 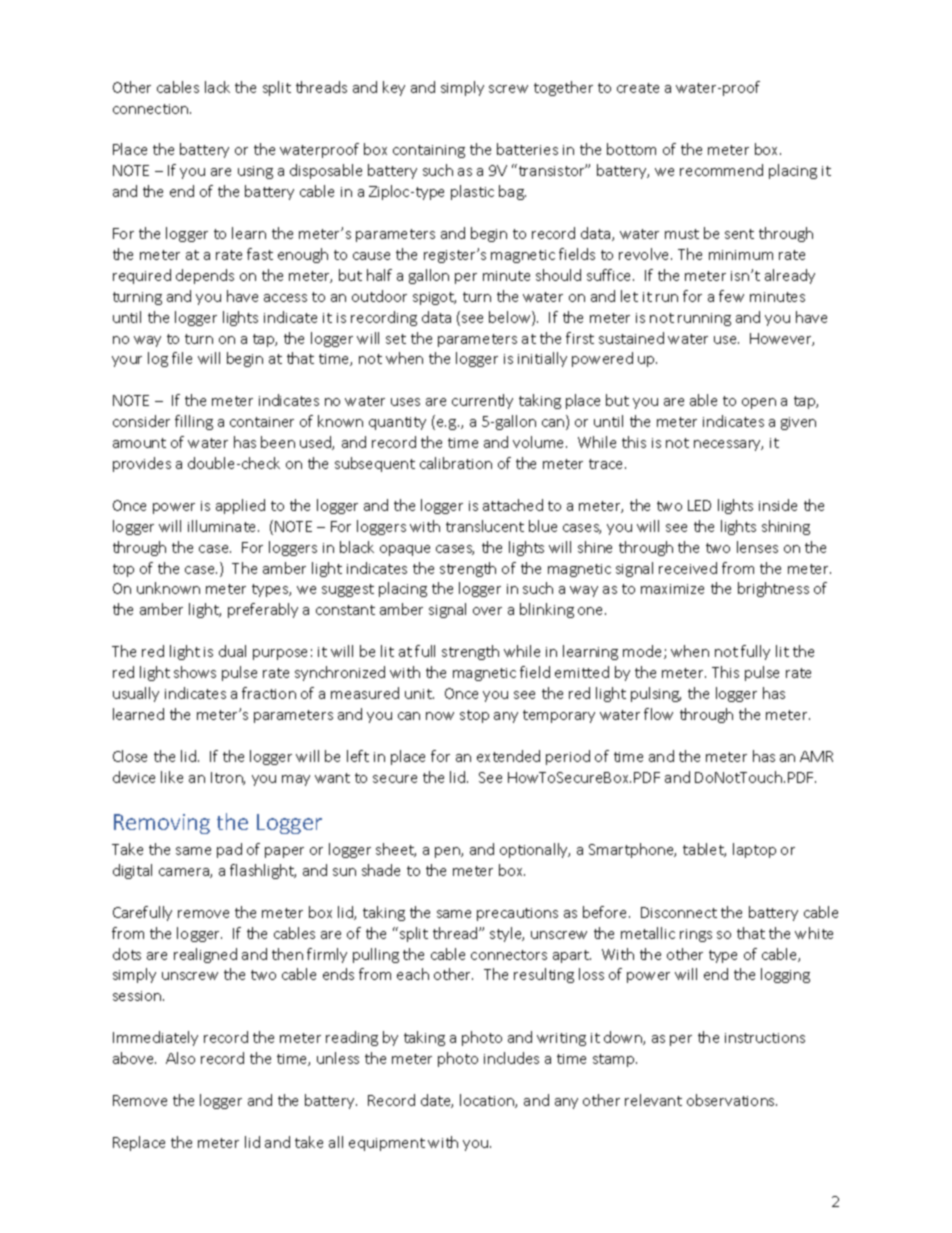 I want to click on includes, so click(x=511, y=1058).
